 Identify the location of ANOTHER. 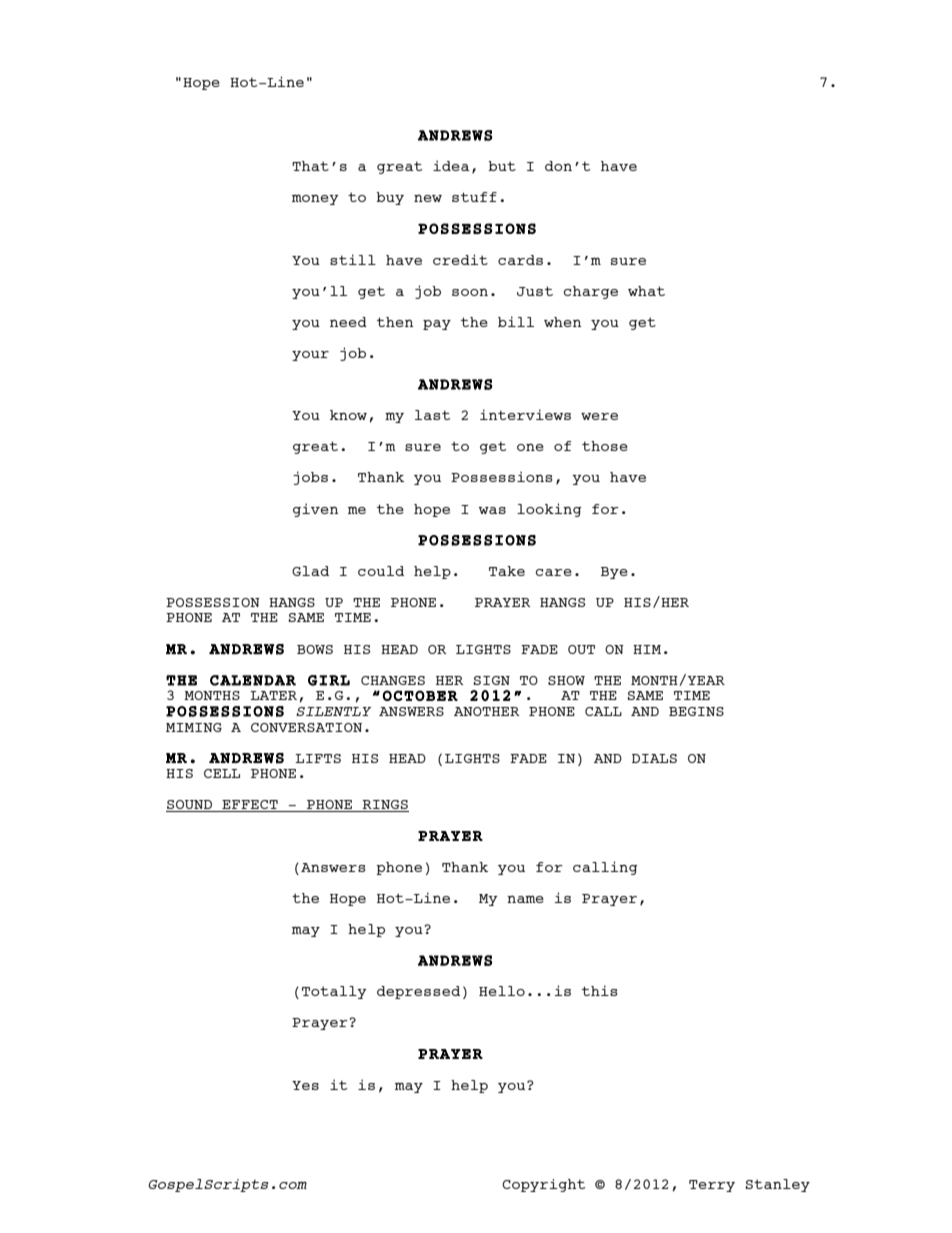
(487, 711).
